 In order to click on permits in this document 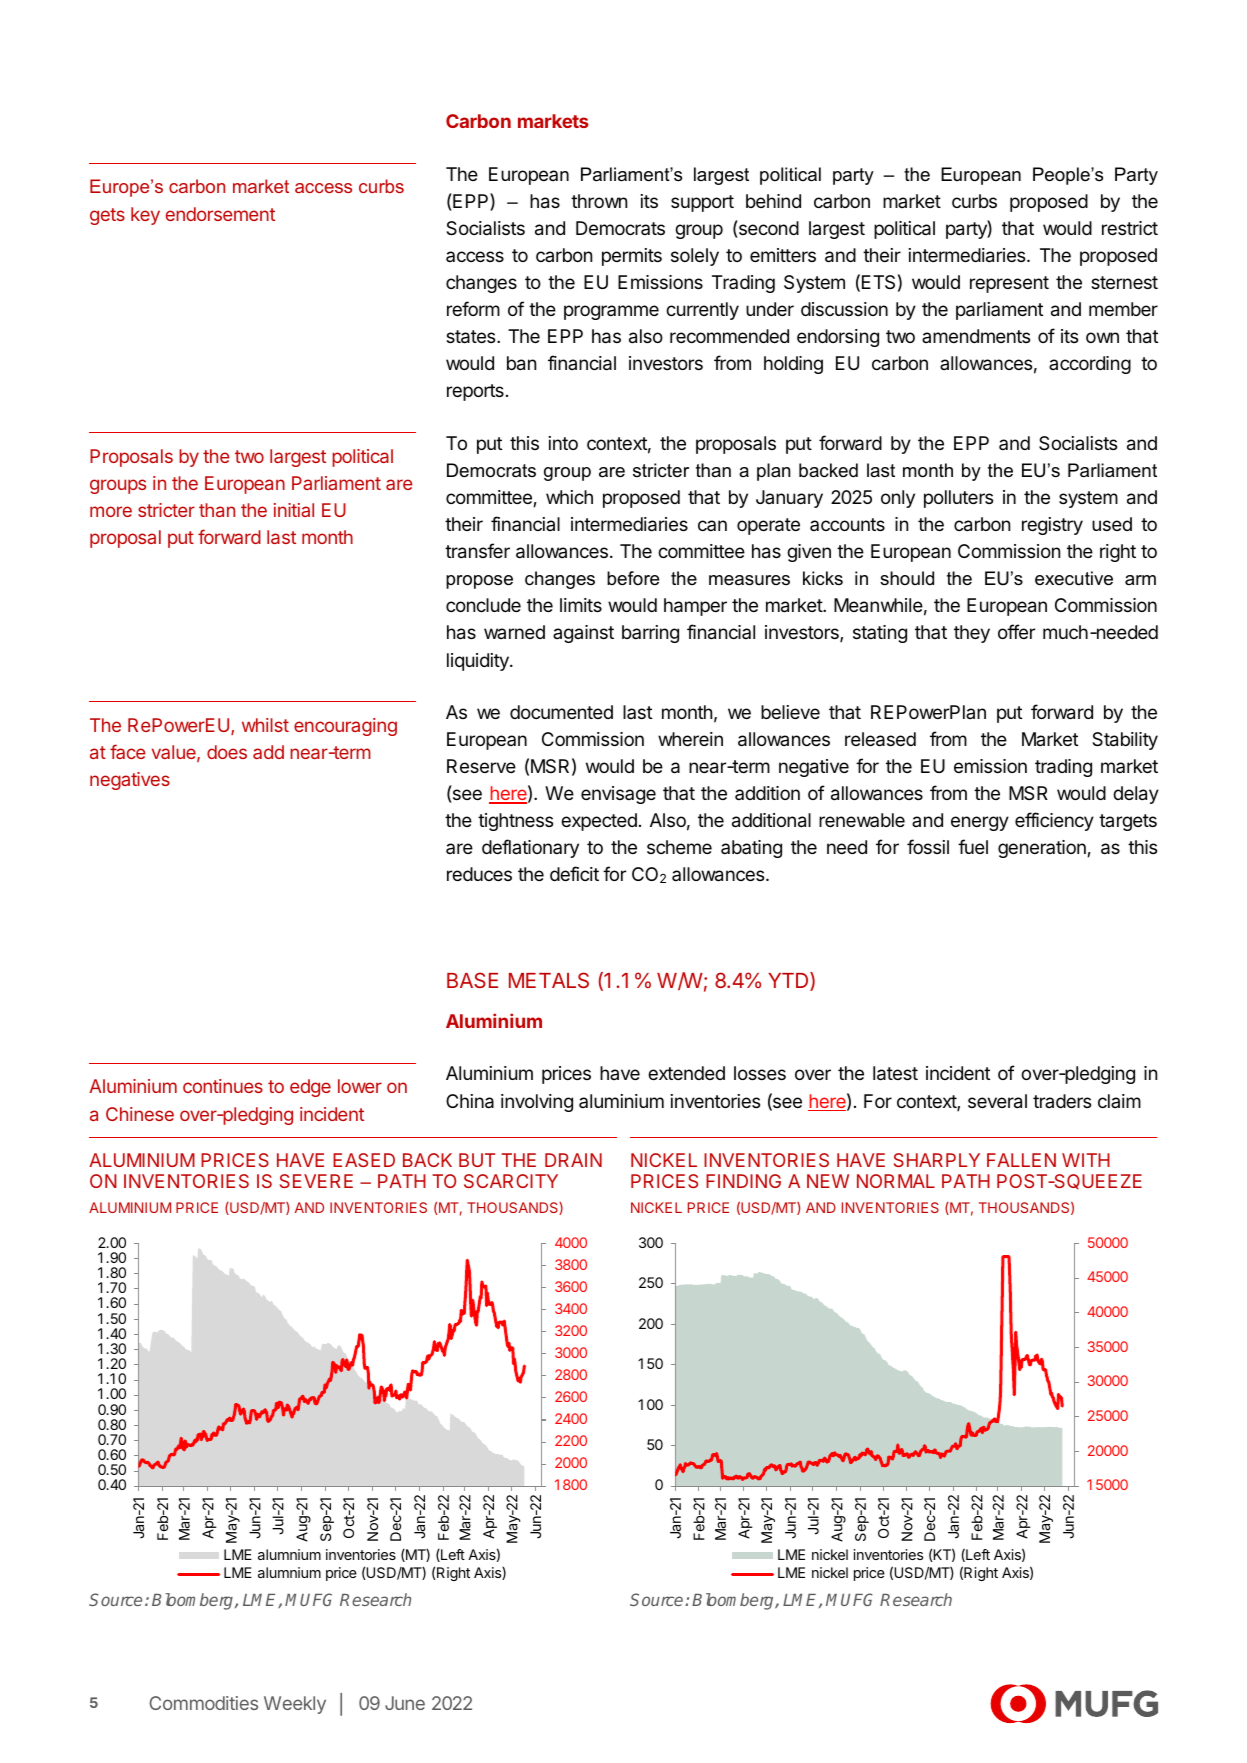, I will do `click(632, 257)`.
